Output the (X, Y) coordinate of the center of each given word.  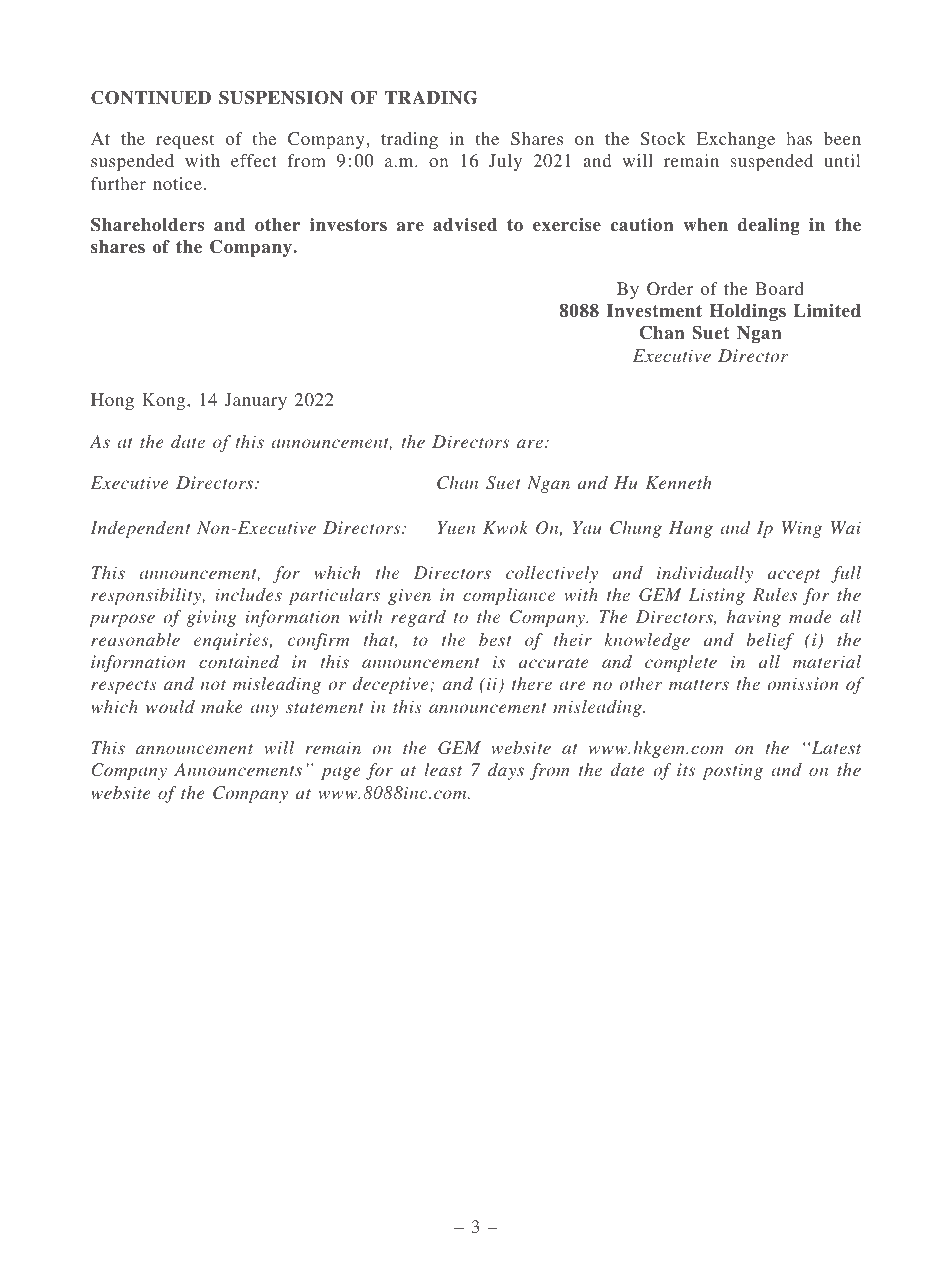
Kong (165, 401)
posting (732, 771)
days (506, 771)
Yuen (456, 527)
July (505, 162)
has (799, 138)
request (185, 141)
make (221, 706)
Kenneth (678, 482)
